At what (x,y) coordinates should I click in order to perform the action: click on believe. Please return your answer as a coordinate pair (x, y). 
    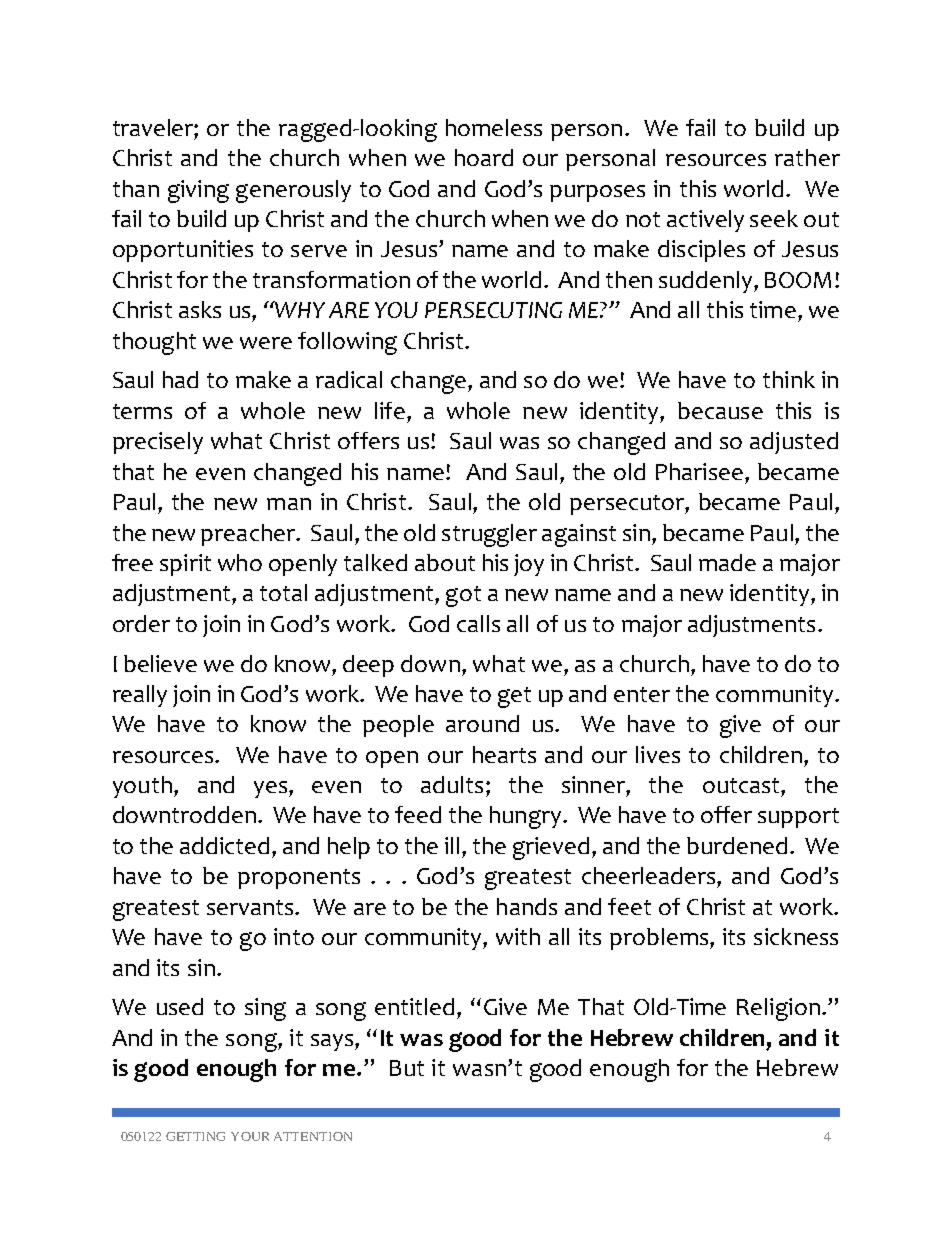
    Looking at the image, I should click on (160, 663).
